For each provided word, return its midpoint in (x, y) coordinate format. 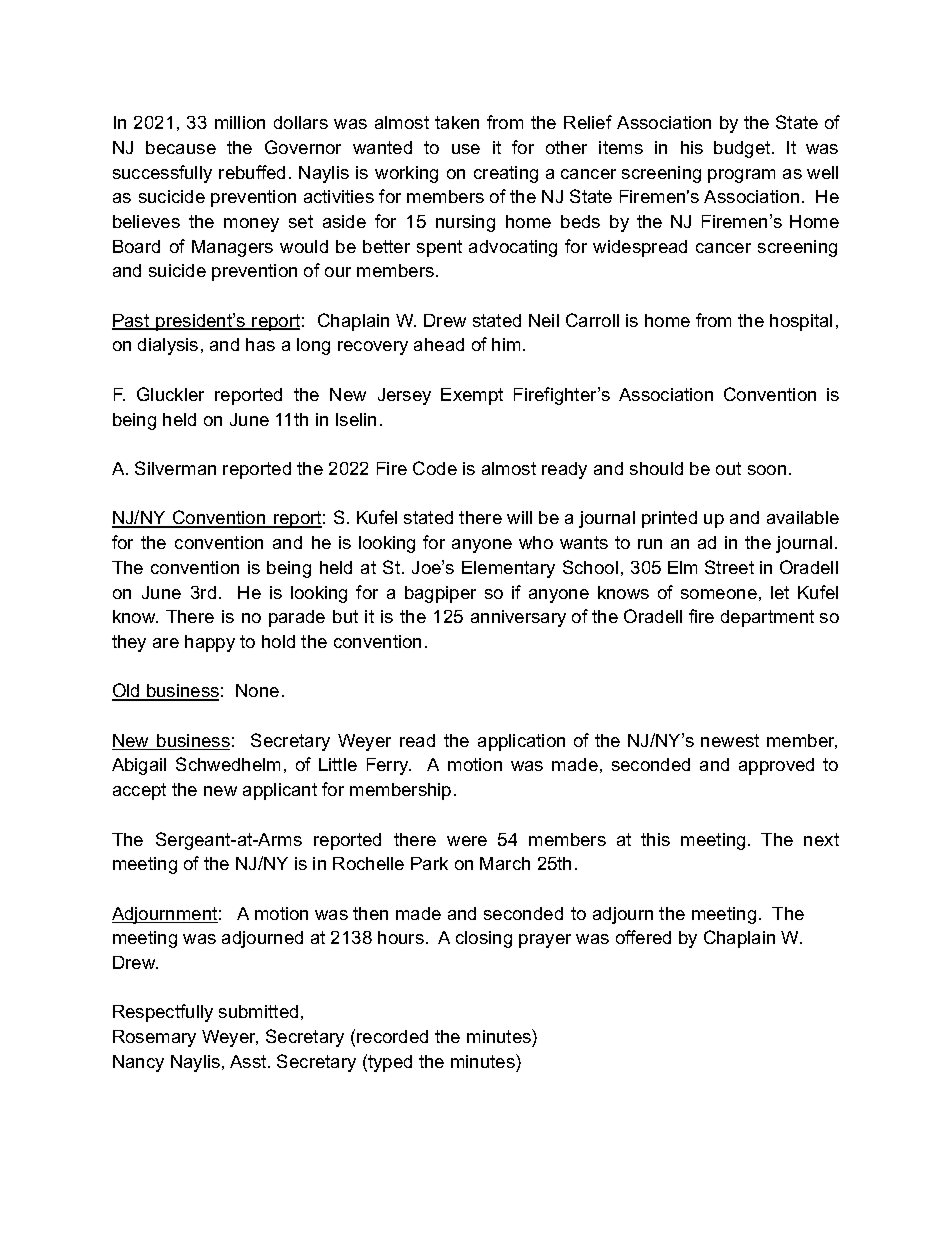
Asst (249, 1061)
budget (743, 149)
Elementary (508, 569)
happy (210, 643)
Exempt (472, 396)
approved (776, 766)
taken (457, 122)
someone (719, 594)
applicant (280, 791)
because (181, 147)
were (467, 841)
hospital (801, 322)
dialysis (168, 346)
